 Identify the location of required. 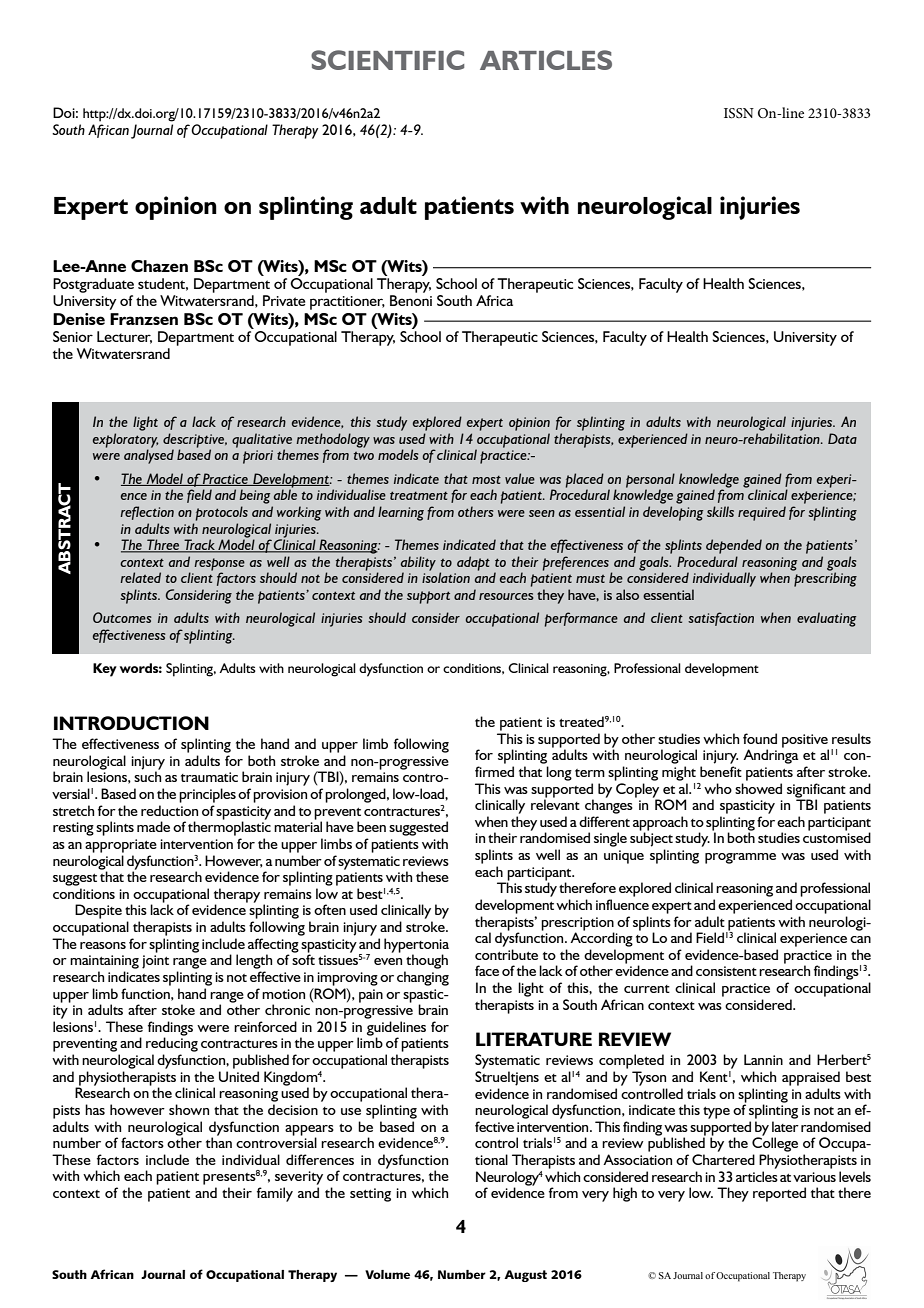
(762, 513).
